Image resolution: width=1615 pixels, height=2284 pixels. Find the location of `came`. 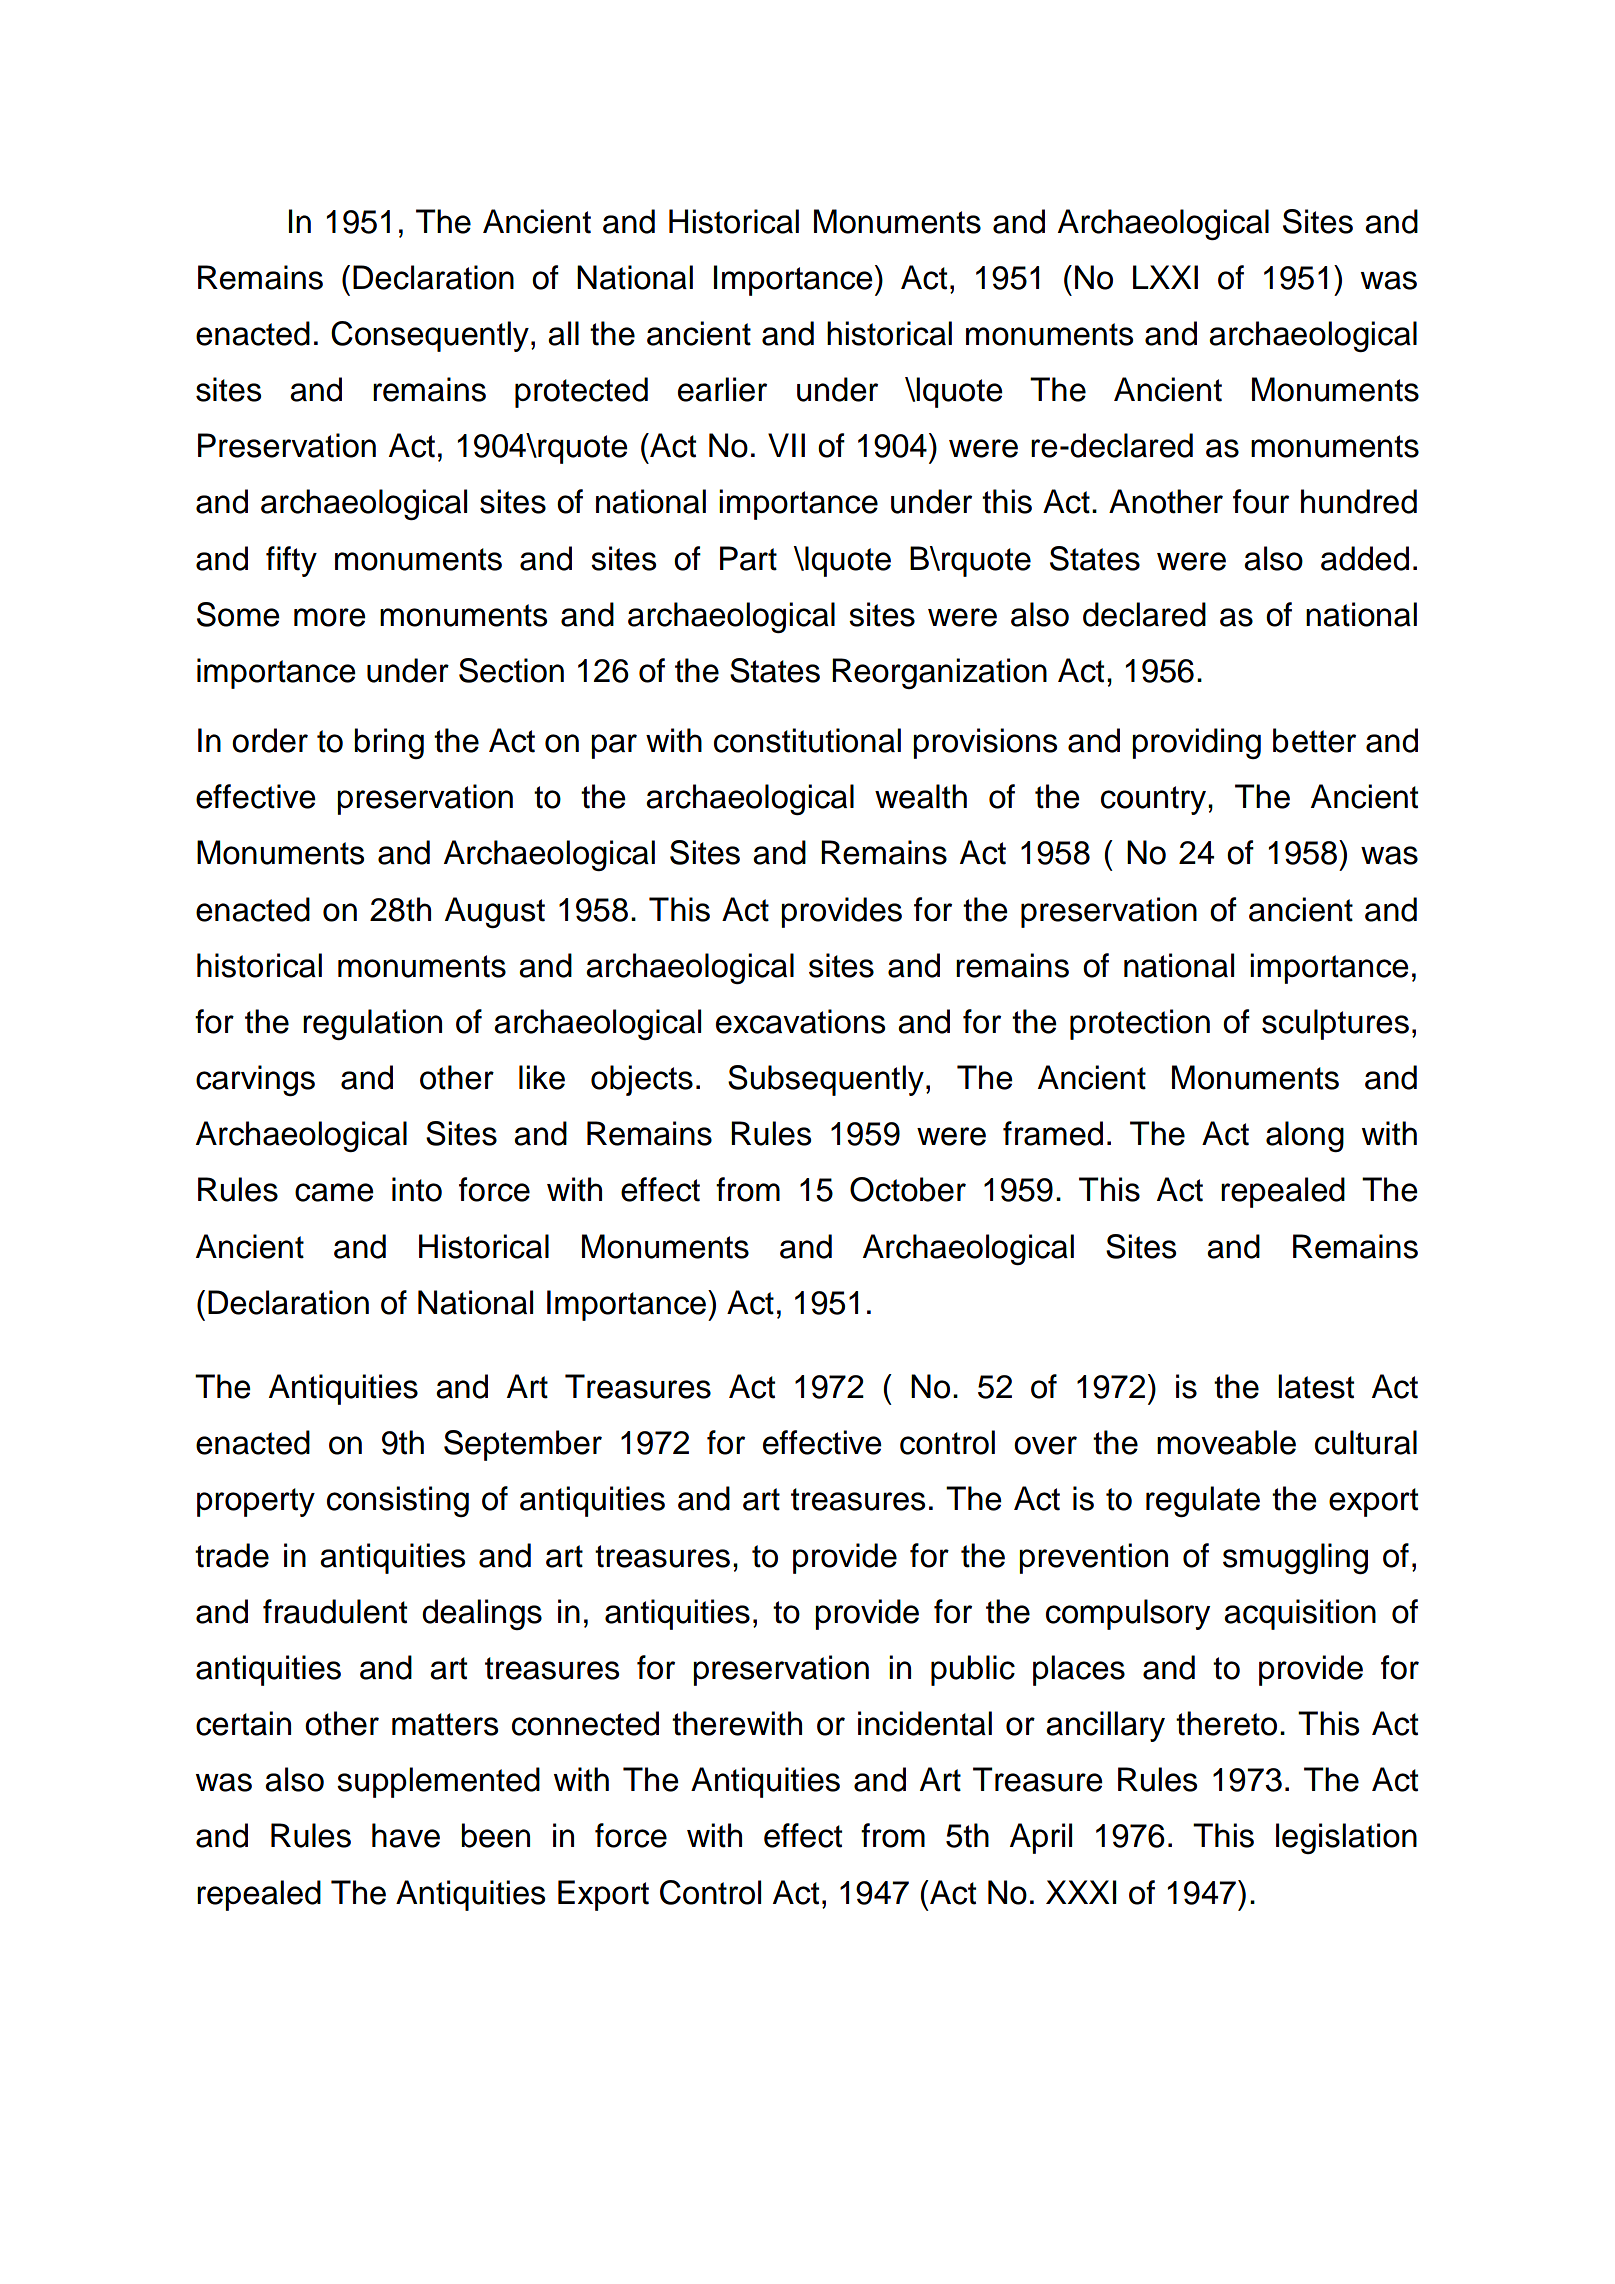

came is located at coordinates (334, 1192).
